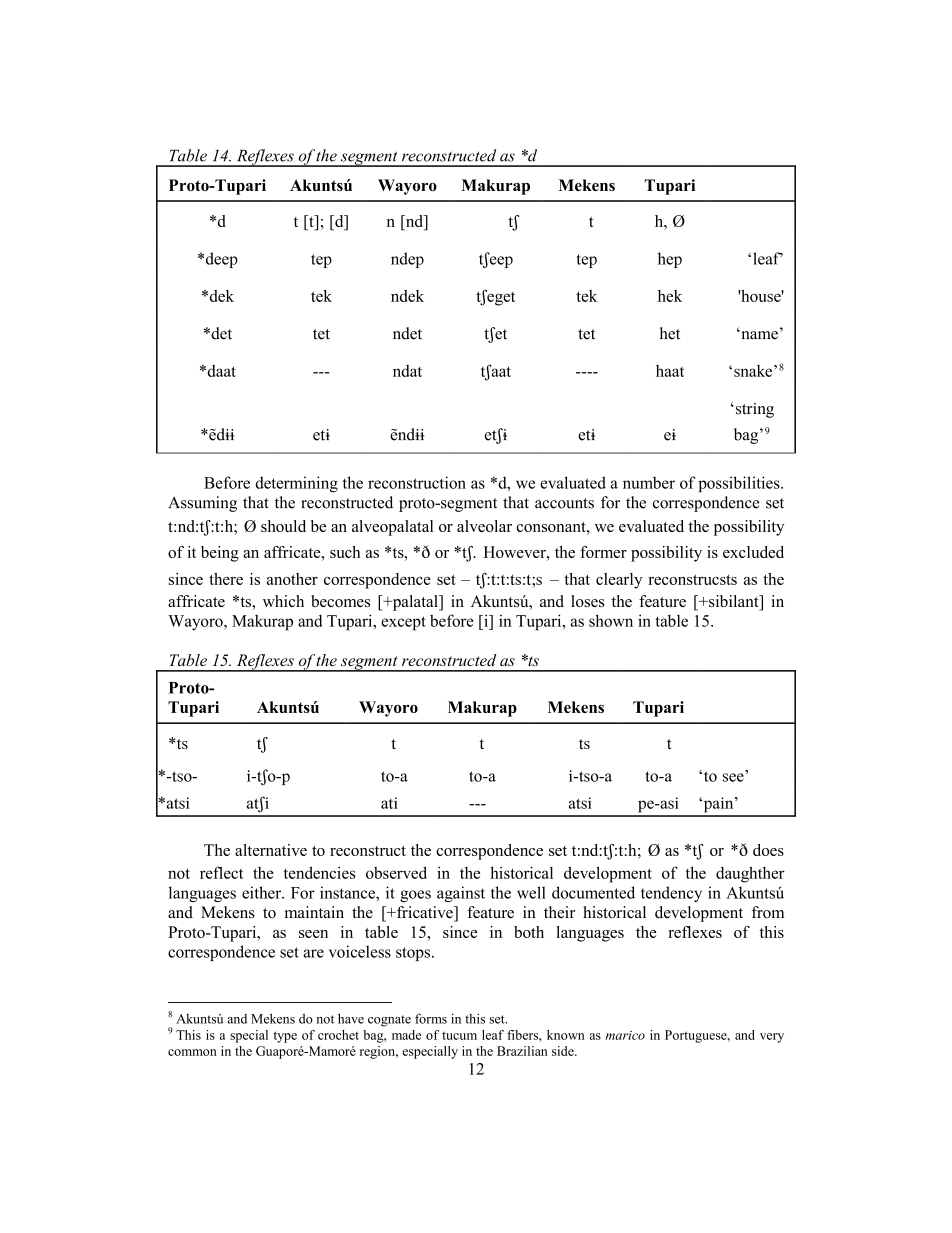  Describe the element at coordinates (271, 850) in the page. I see `alternative` at that location.
